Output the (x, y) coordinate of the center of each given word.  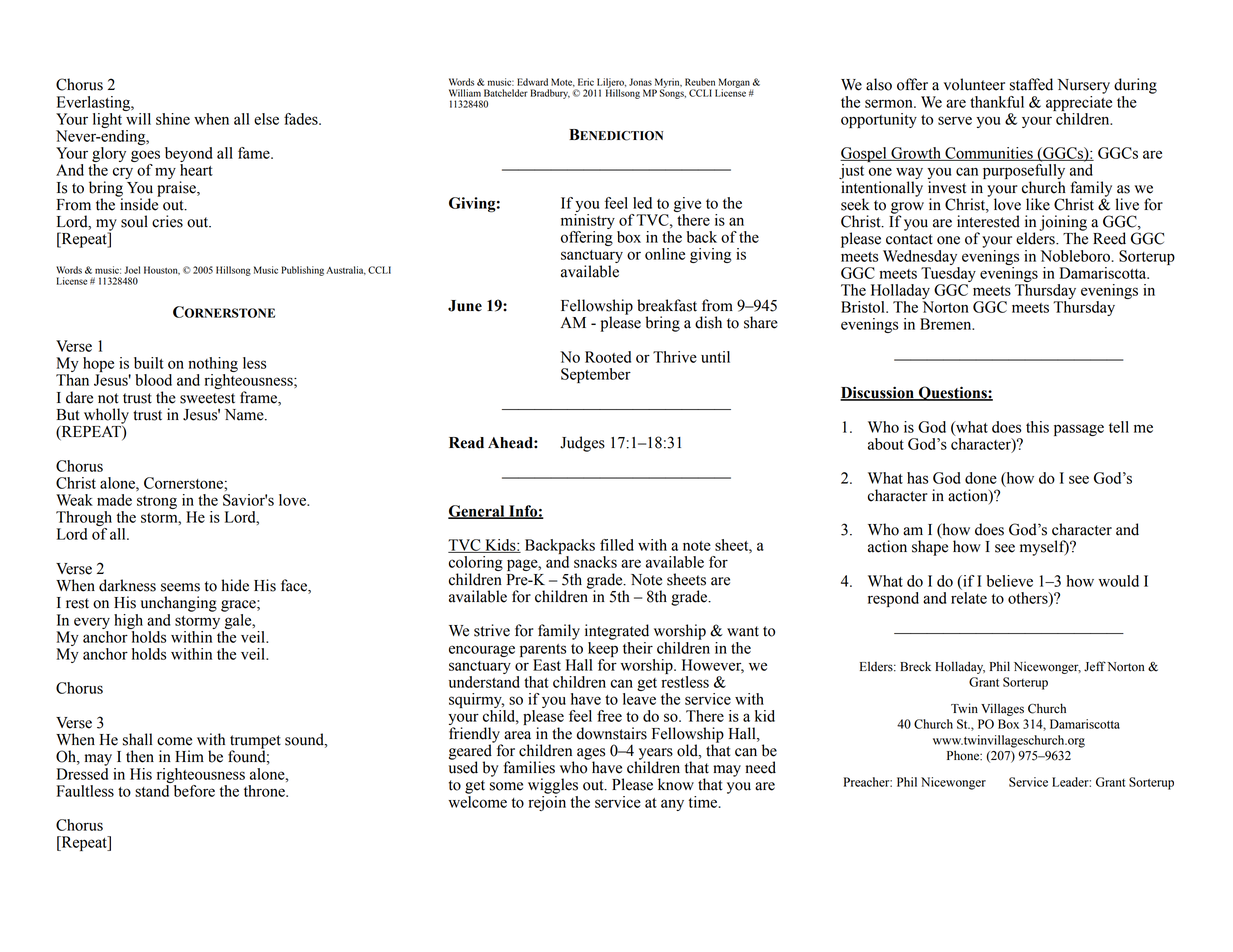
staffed (1031, 84)
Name (245, 415)
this (1037, 427)
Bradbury (550, 94)
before (194, 791)
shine (173, 119)
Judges (582, 444)
